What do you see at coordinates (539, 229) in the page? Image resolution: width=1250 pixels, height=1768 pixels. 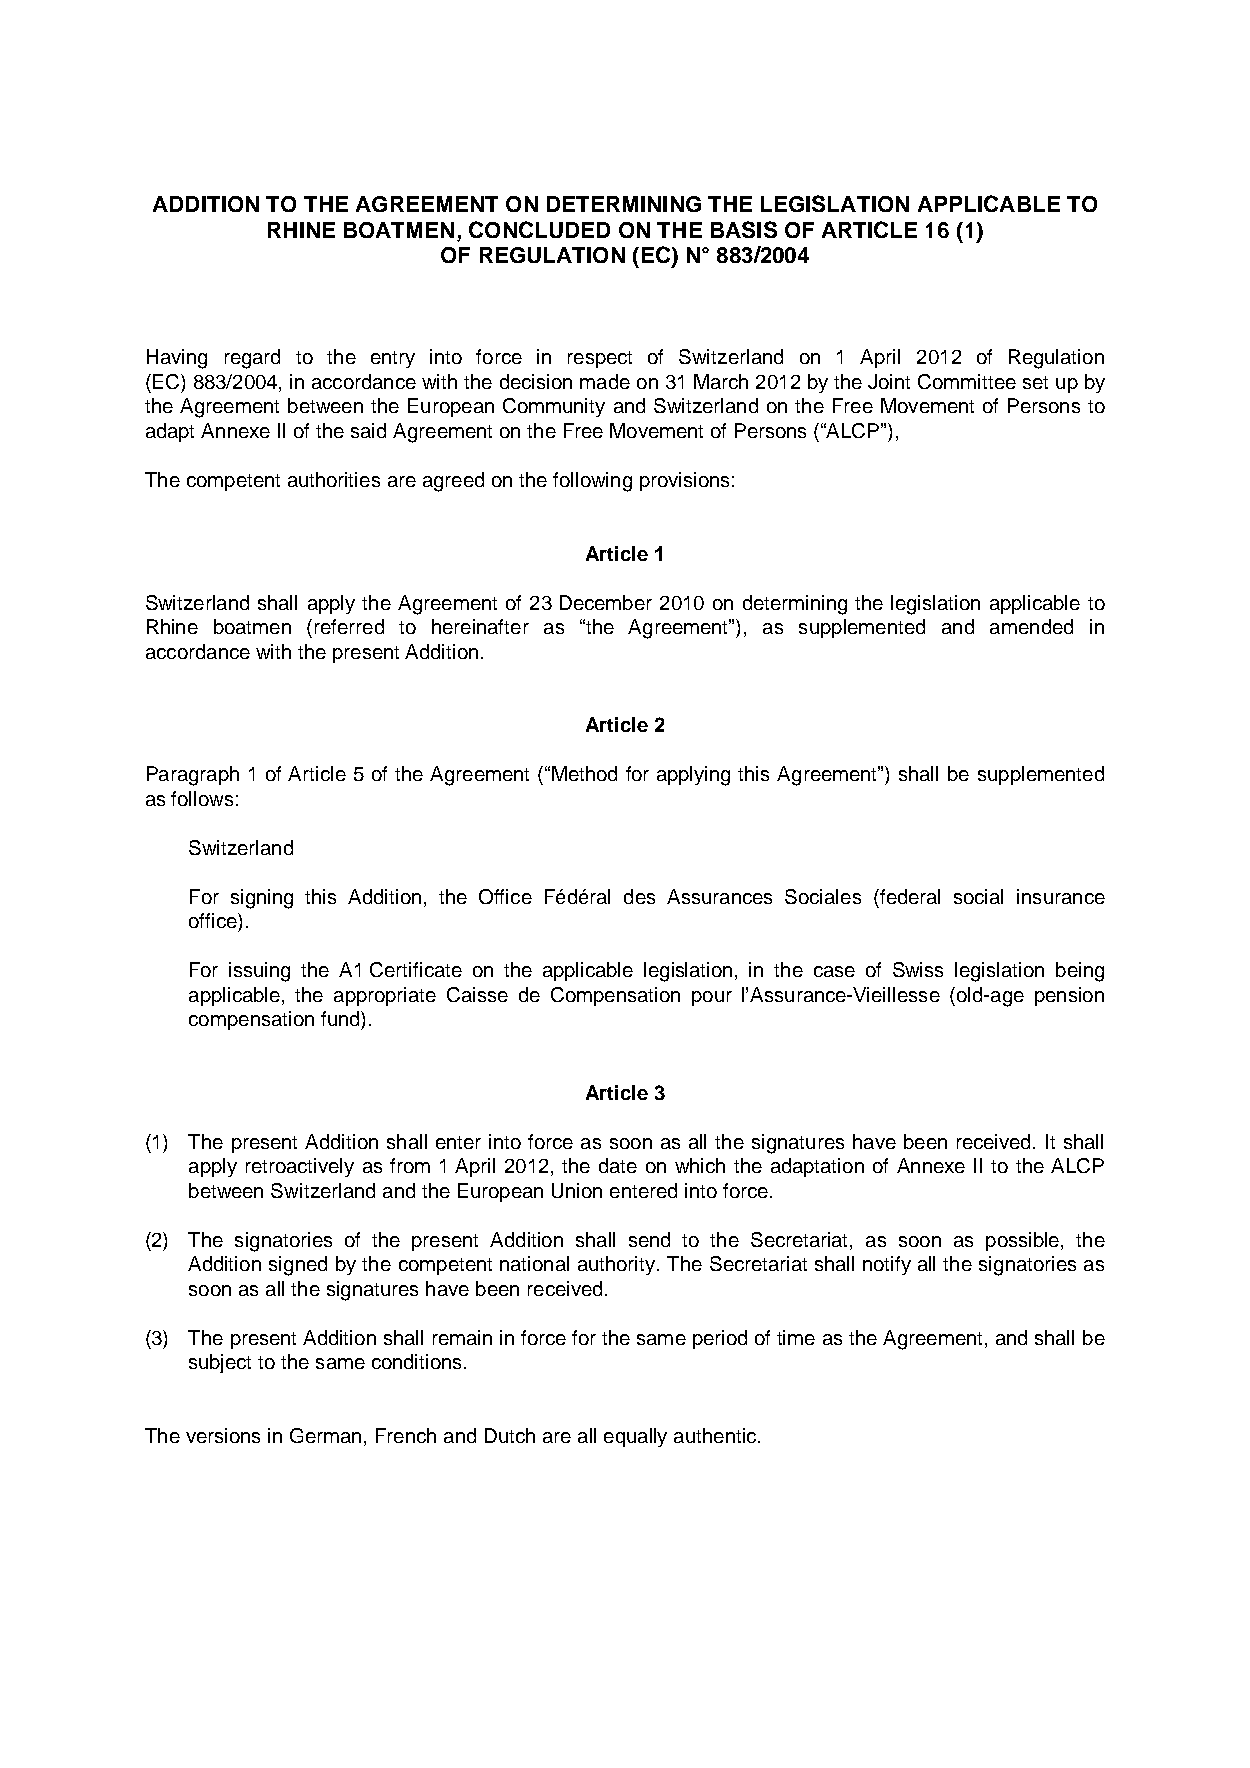 I see `CONCLUDED` at bounding box center [539, 229].
